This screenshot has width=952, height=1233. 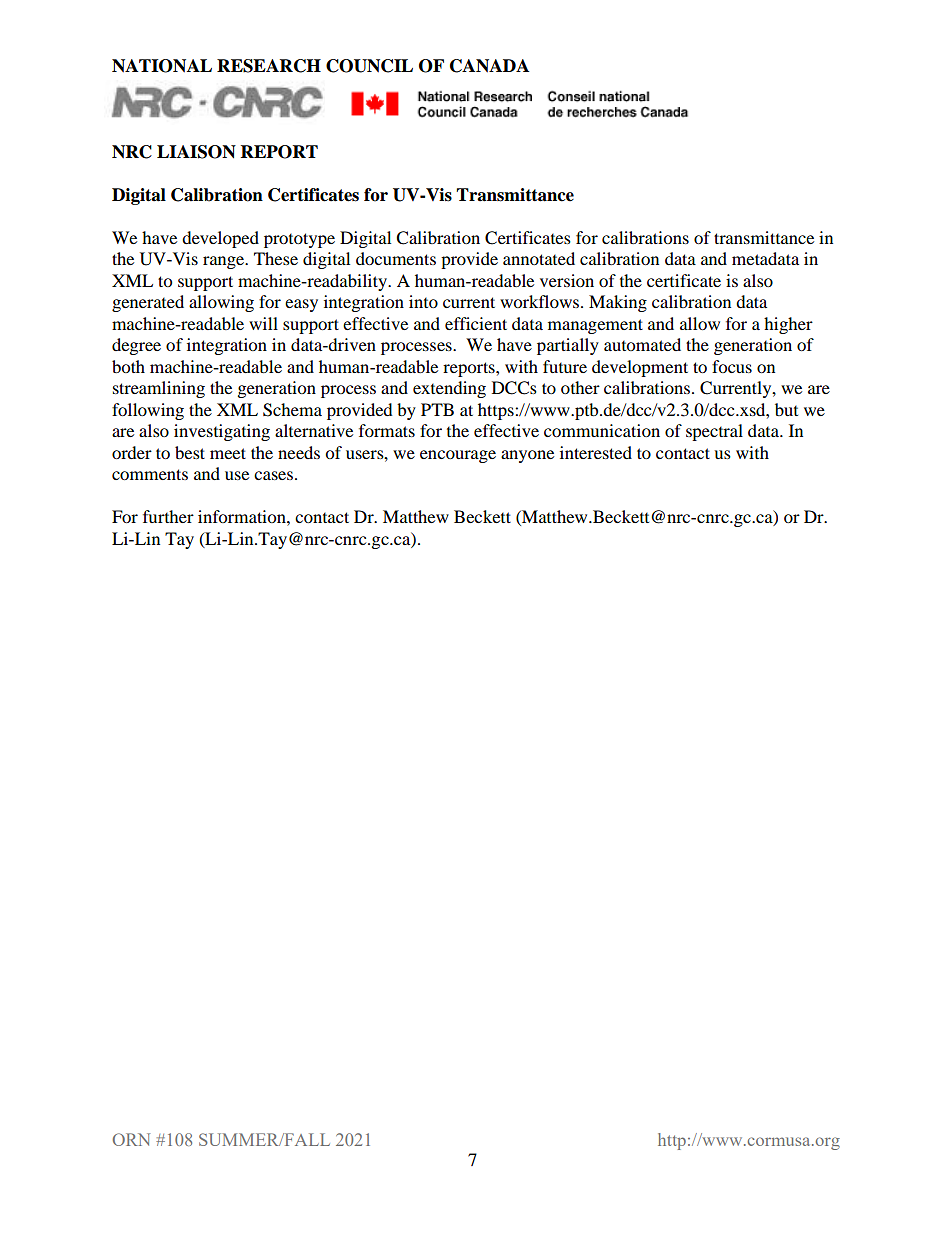 I want to click on further, so click(x=168, y=516).
